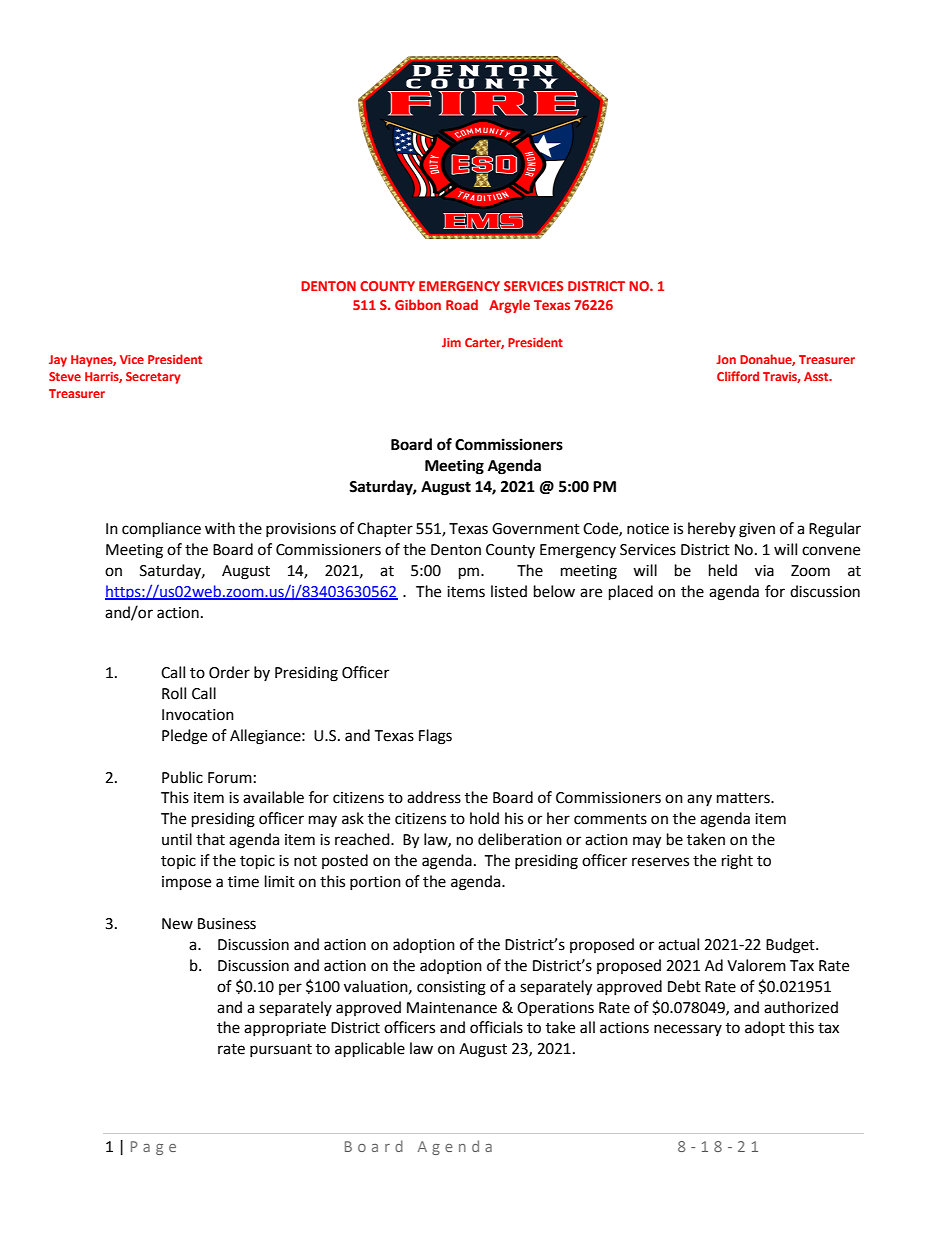  I want to click on deliberation, so click(520, 839).
